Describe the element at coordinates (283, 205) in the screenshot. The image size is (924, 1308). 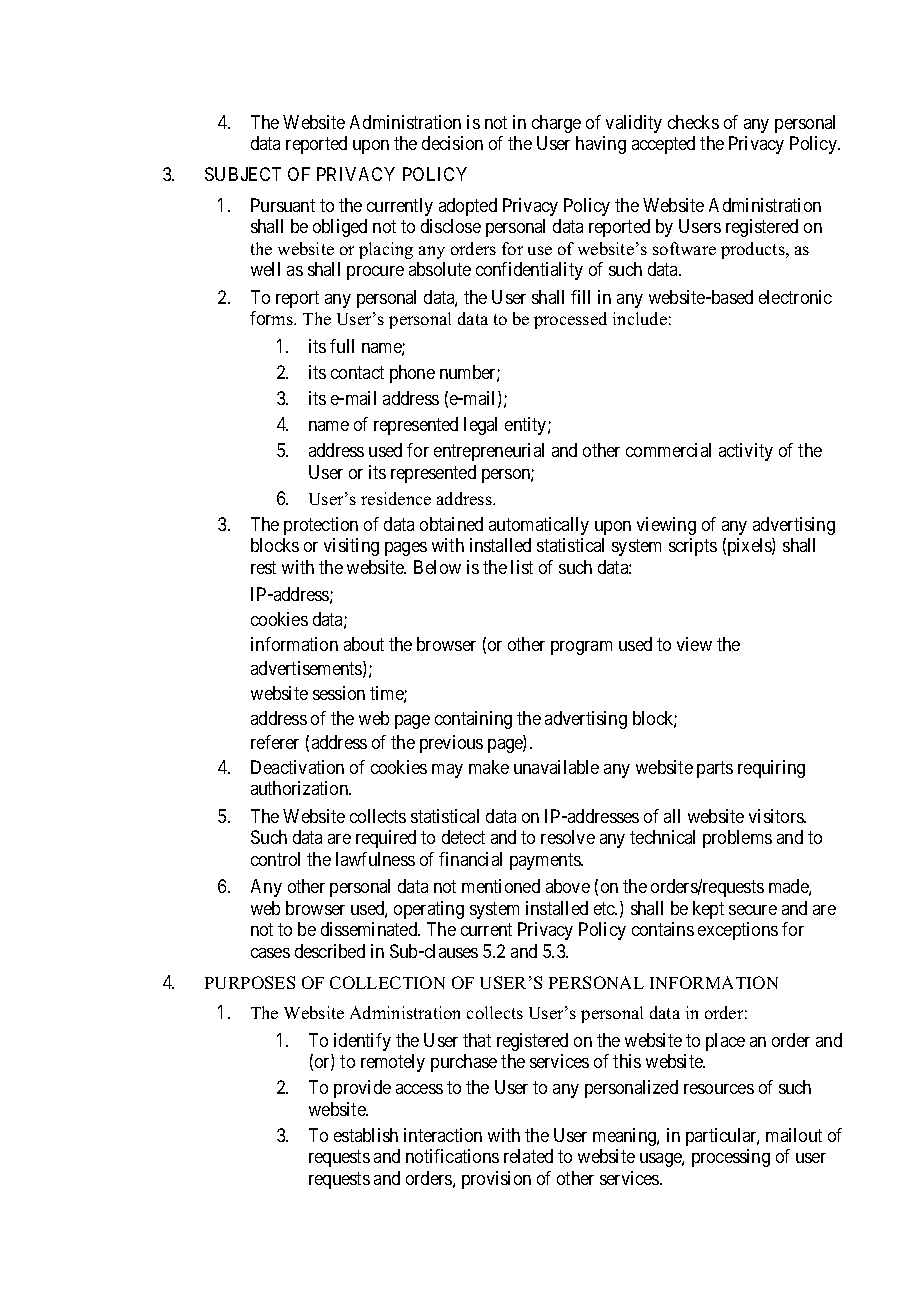
I see `Pursuant` at that location.
